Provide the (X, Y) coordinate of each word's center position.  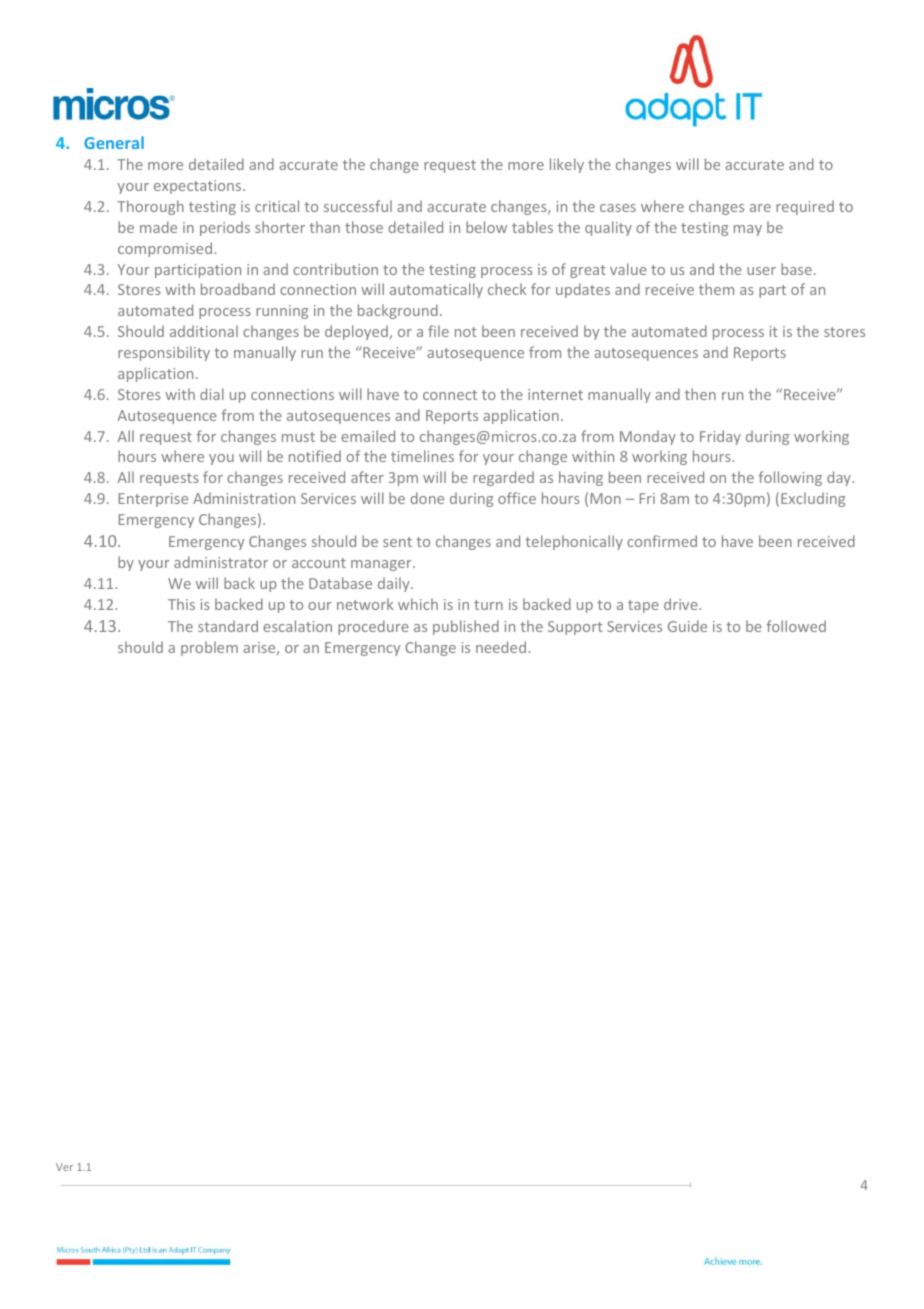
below (486, 227)
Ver (64, 1167)
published (466, 627)
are (760, 208)
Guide (687, 626)
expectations (199, 187)
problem (209, 648)
